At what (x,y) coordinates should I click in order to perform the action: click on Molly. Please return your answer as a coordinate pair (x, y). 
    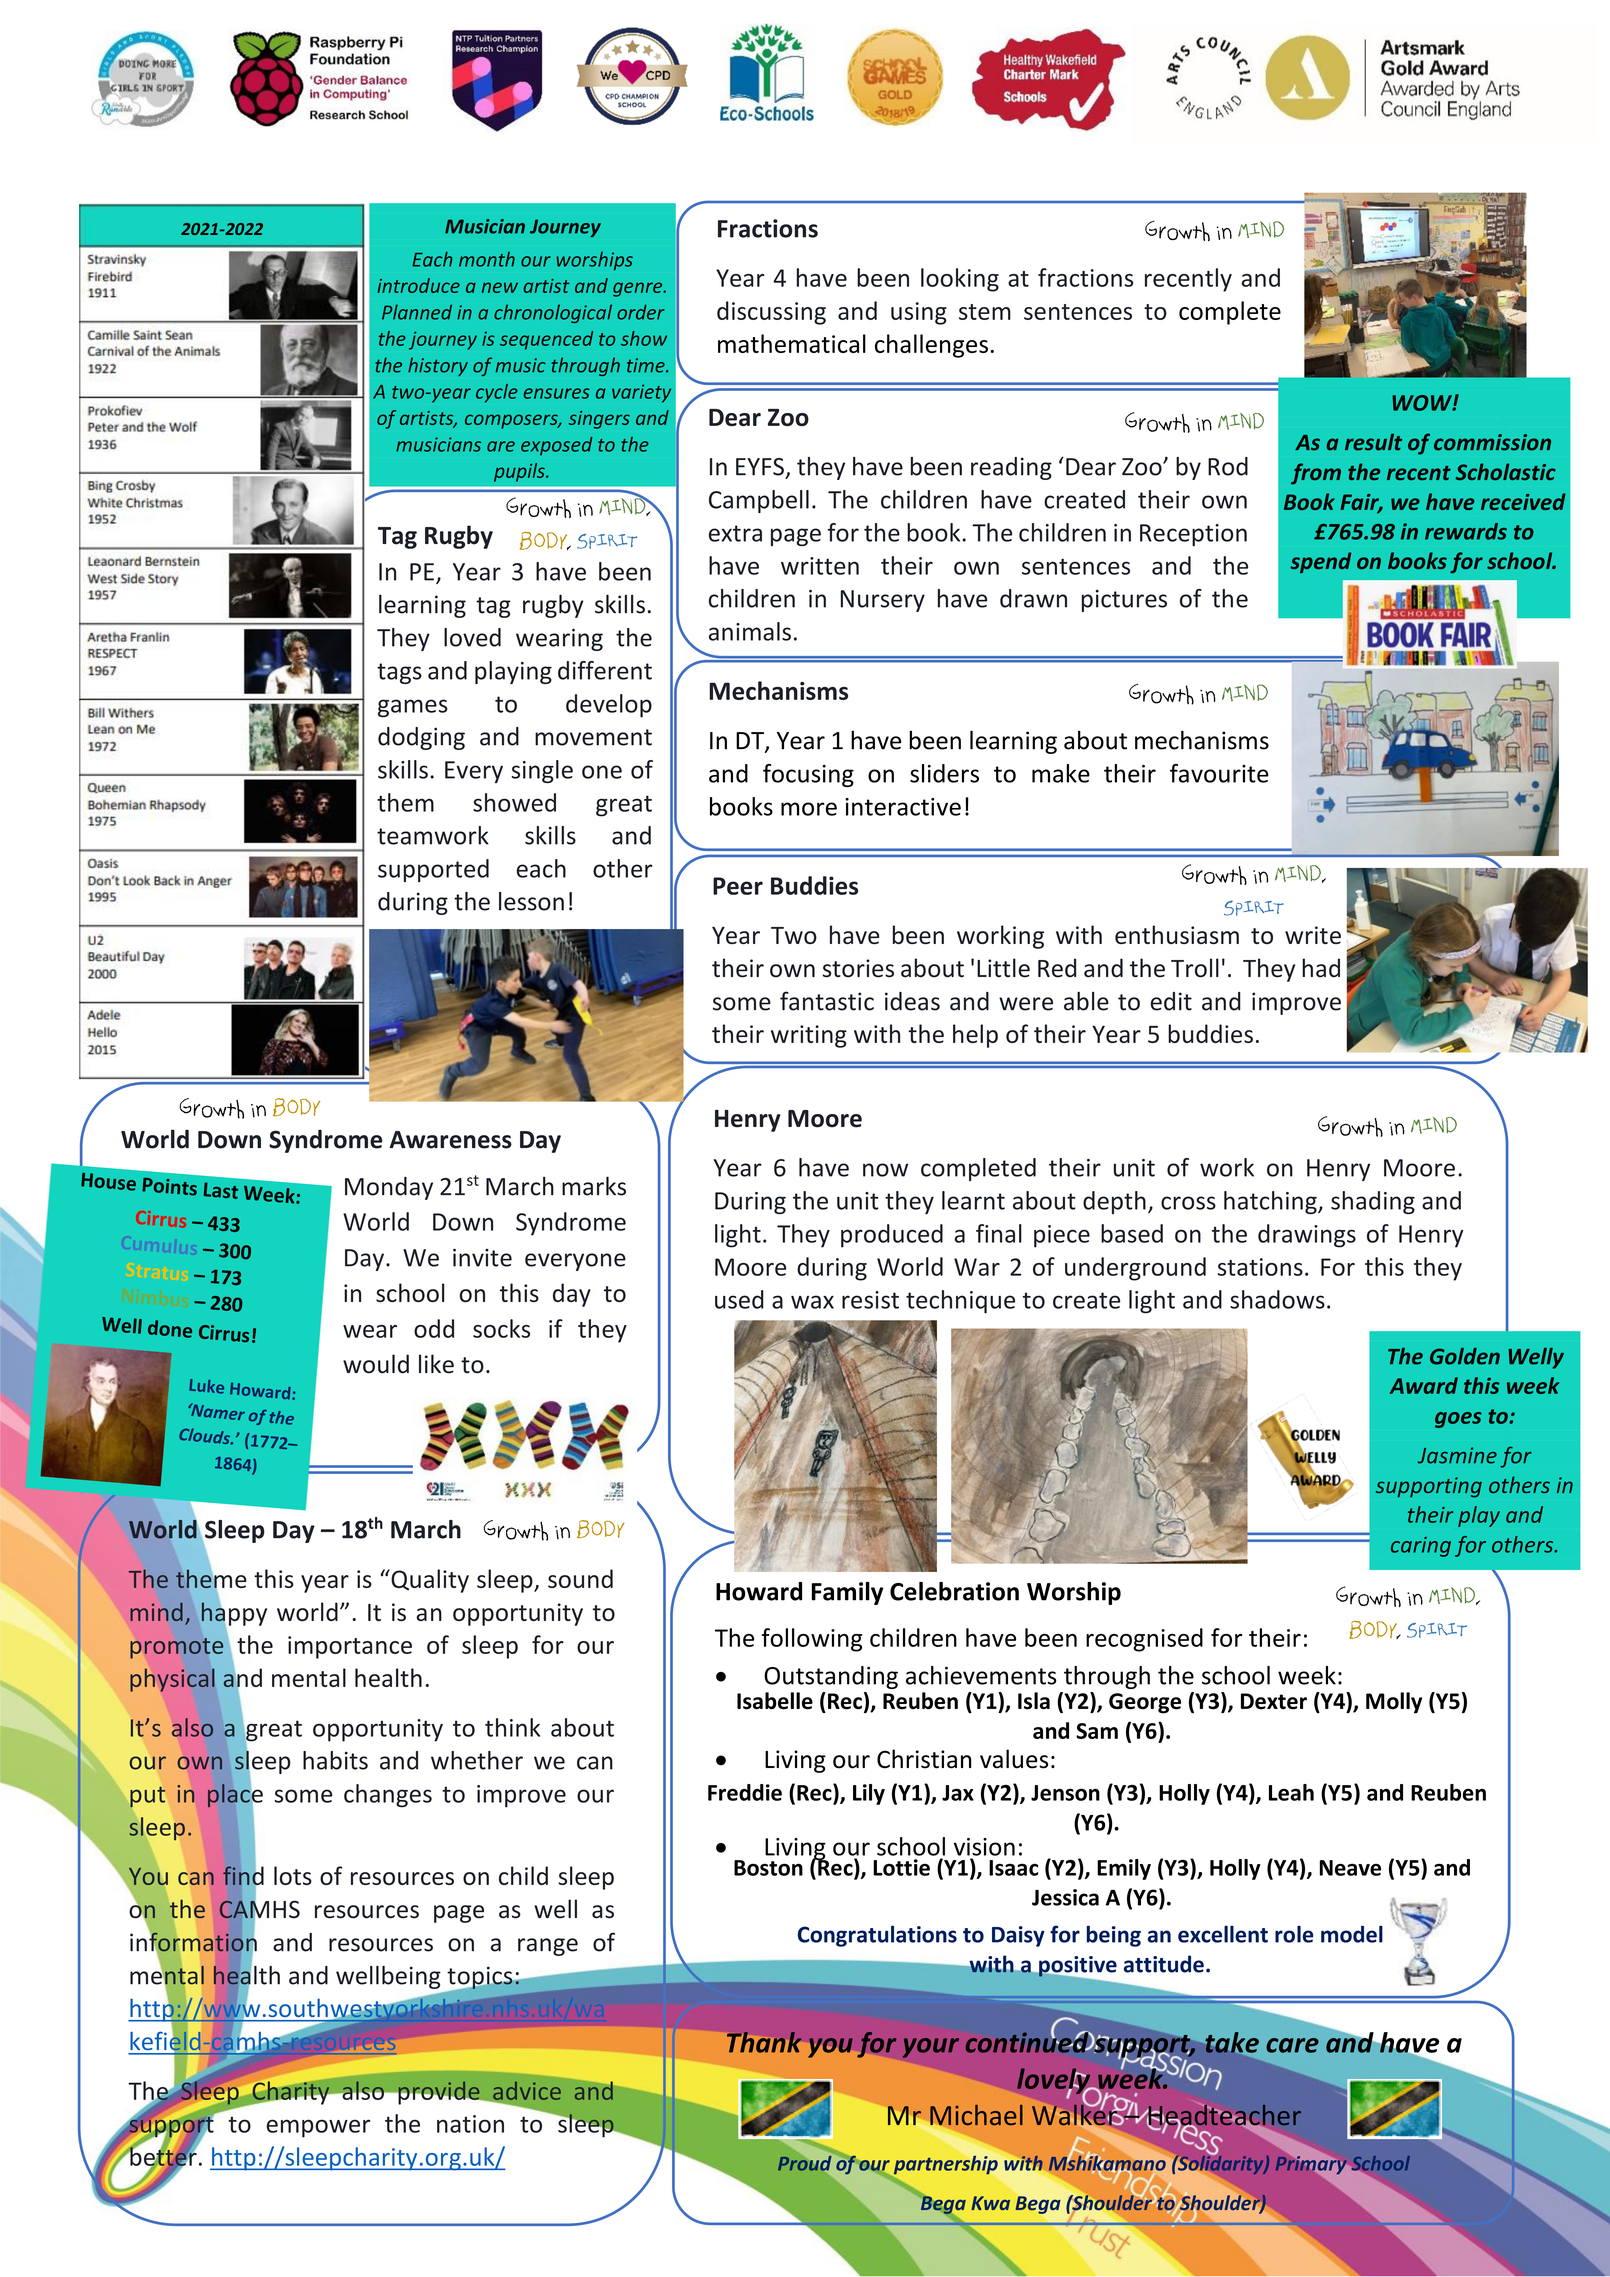
    Looking at the image, I should click on (1394, 1703).
